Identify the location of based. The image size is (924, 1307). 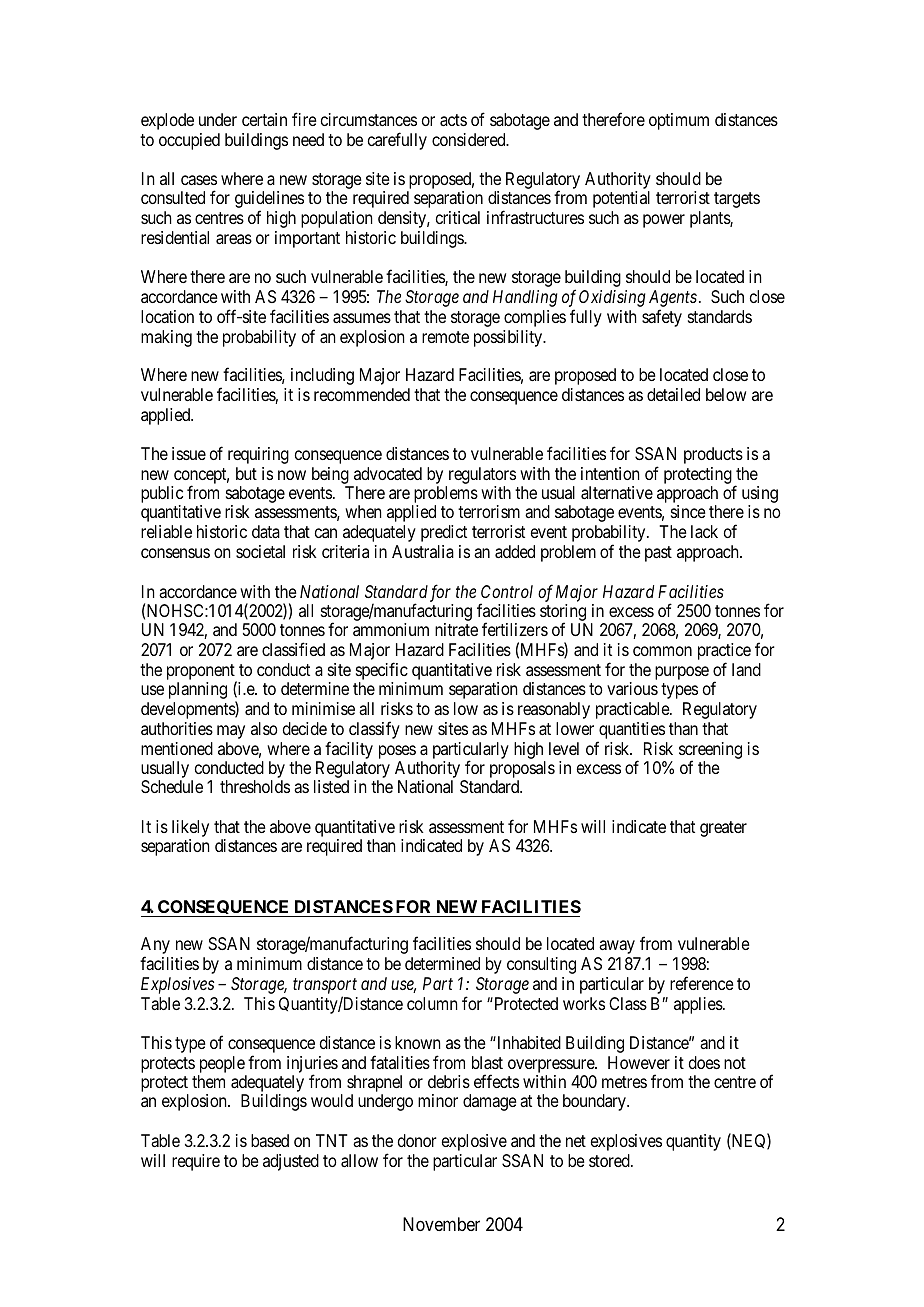
(270, 1140).
